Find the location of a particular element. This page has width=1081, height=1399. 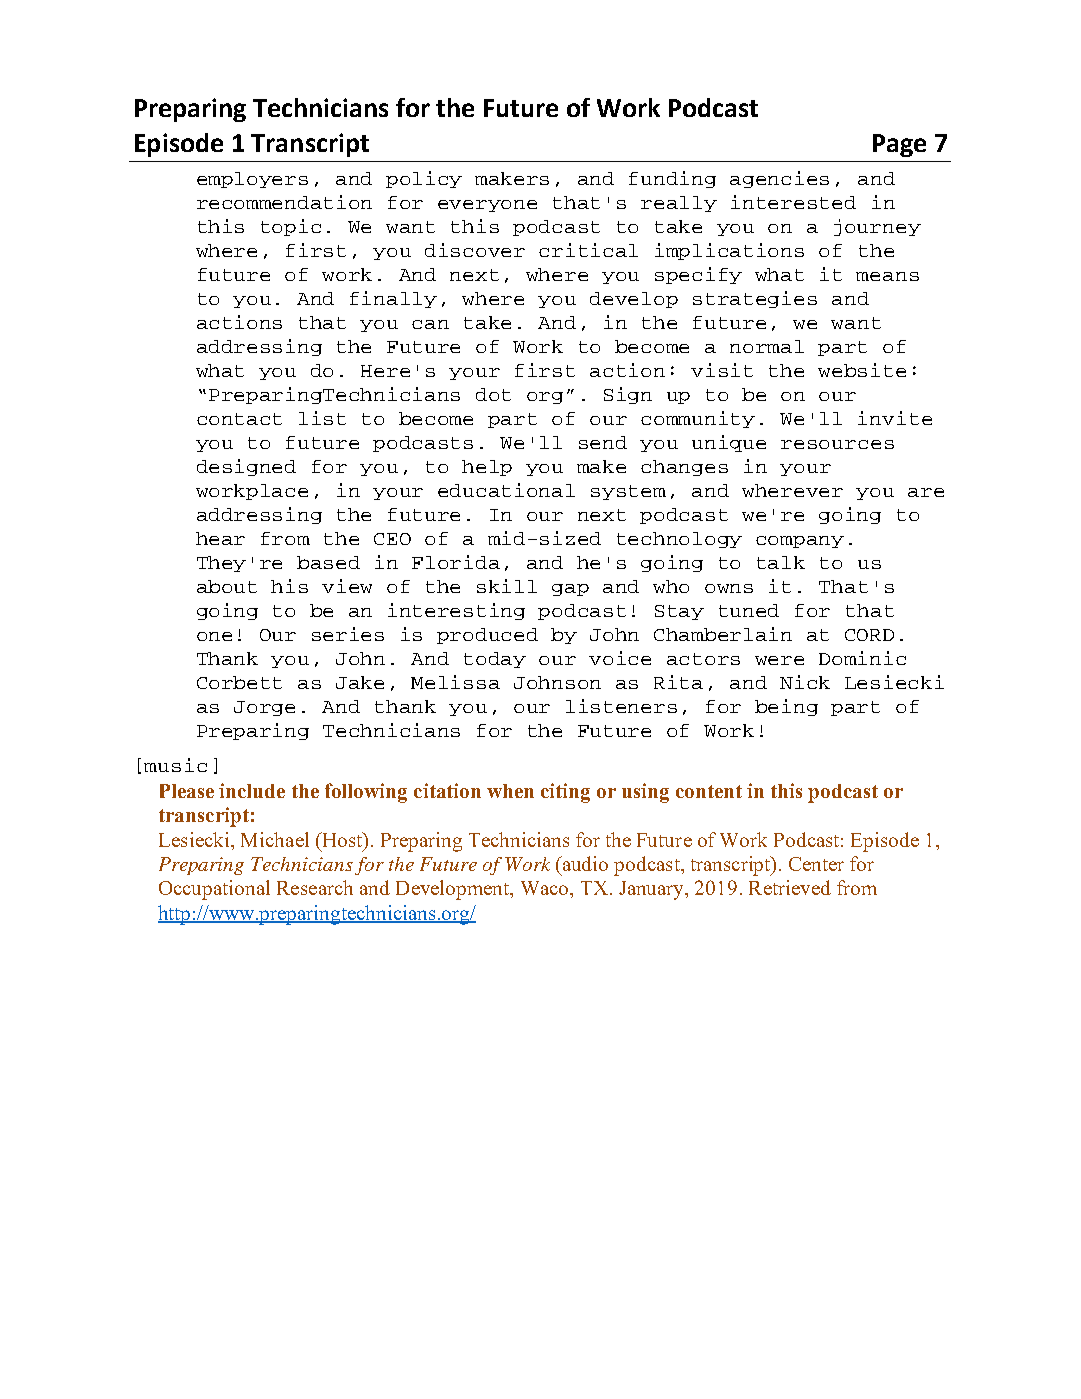

agencies is located at coordinates (779, 179).
